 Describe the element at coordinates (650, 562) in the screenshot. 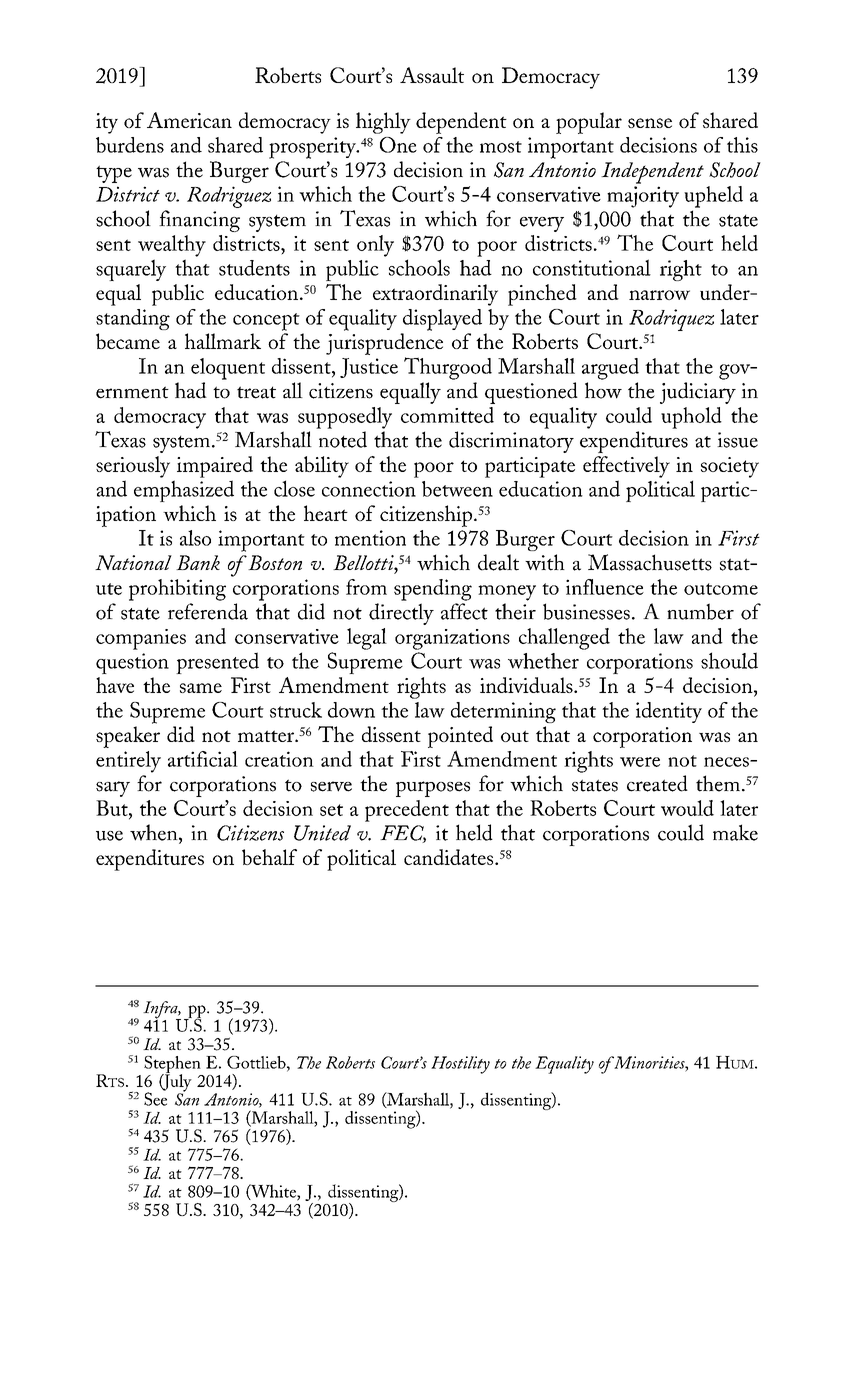

I see `Massachusetts` at that location.
